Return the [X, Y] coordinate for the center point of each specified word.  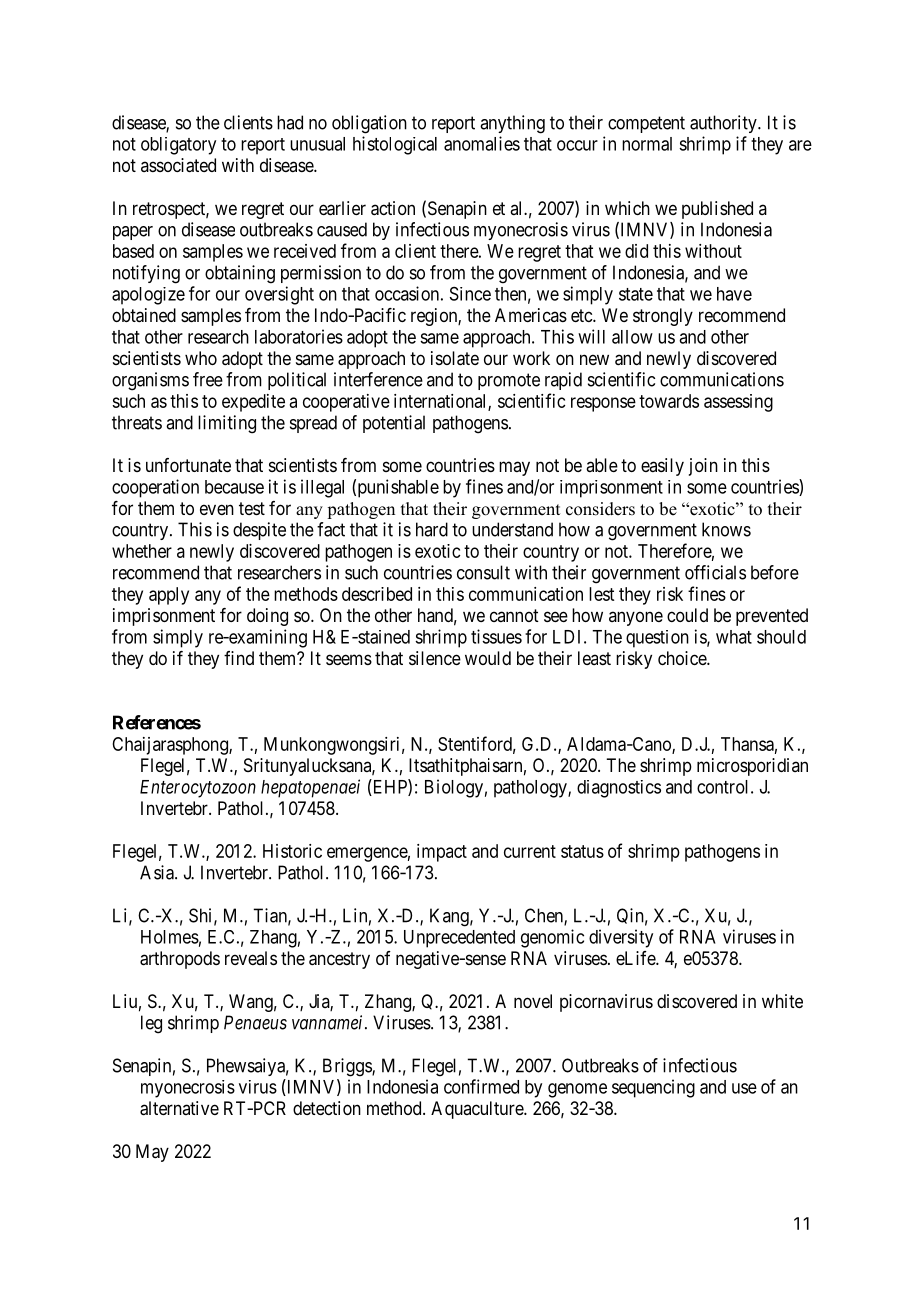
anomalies [482, 143]
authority [724, 124]
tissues [496, 636]
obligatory [178, 146]
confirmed [481, 1086]
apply [169, 596]
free [208, 379]
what [734, 637]
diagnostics [619, 789]
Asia [158, 872]
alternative [179, 1108]
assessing [738, 403]
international [441, 402]
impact [442, 853]
